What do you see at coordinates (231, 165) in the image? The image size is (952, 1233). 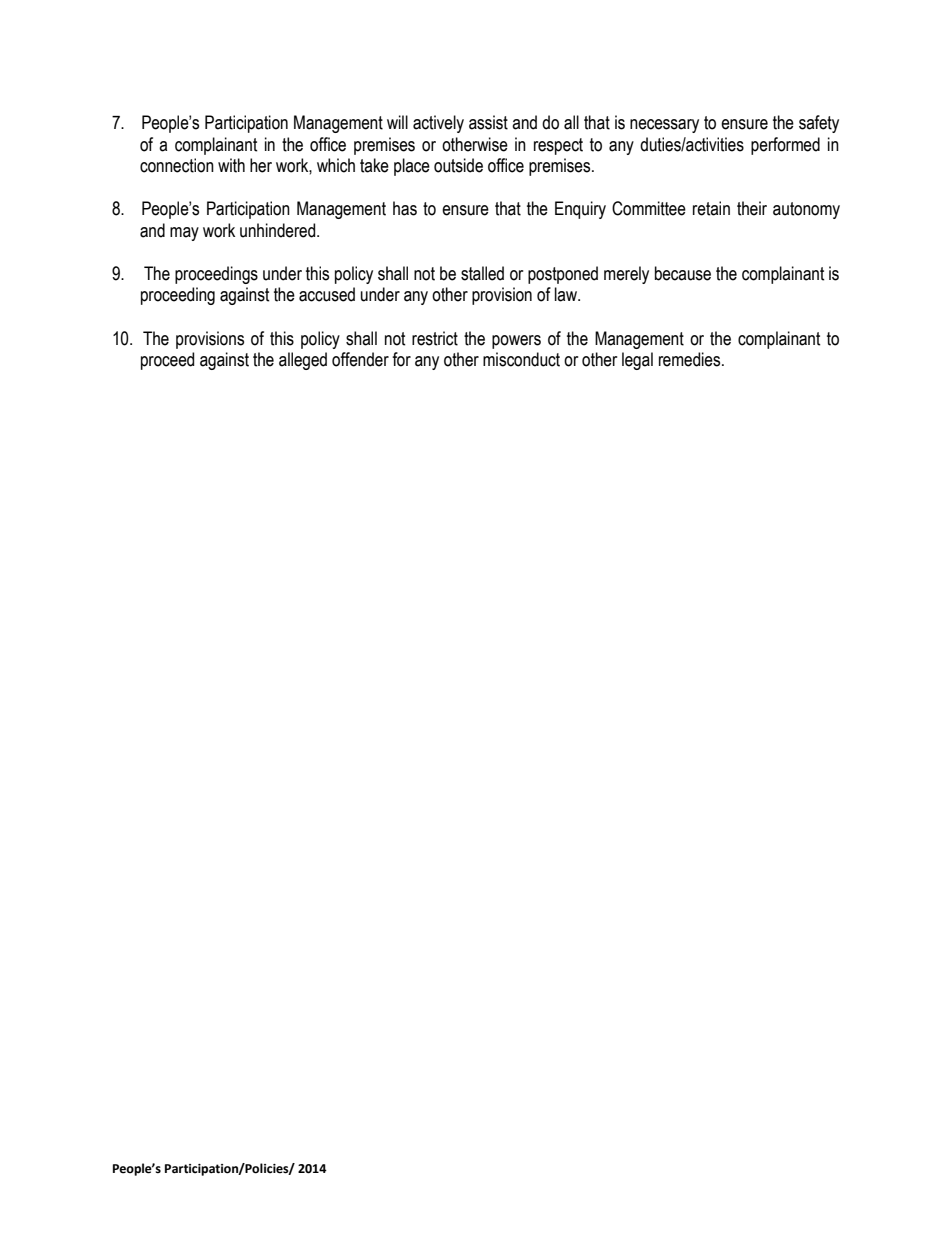 I see `with` at bounding box center [231, 165].
